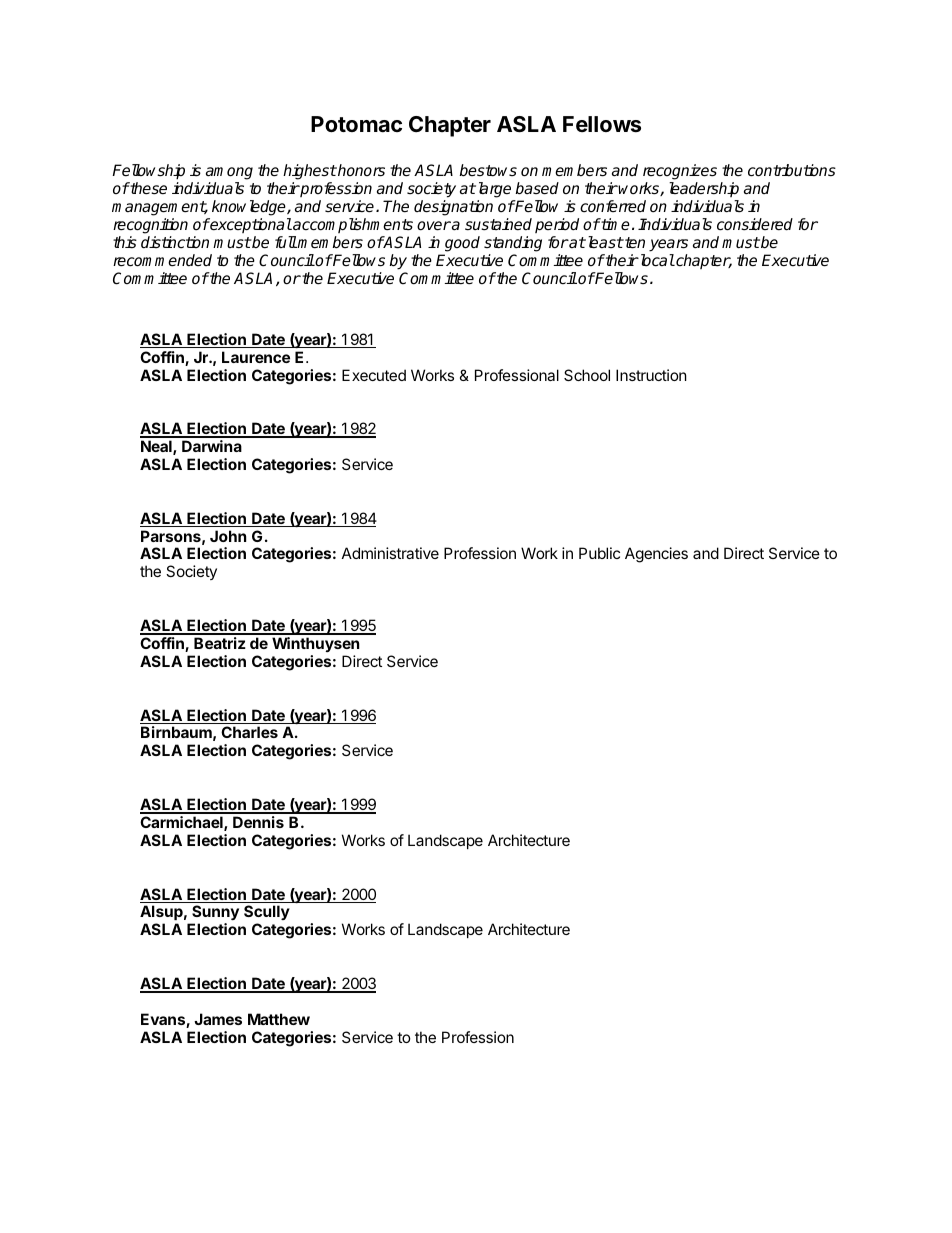 This screenshot has width=952, height=1233. I want to click on John, so click(228, 536).
